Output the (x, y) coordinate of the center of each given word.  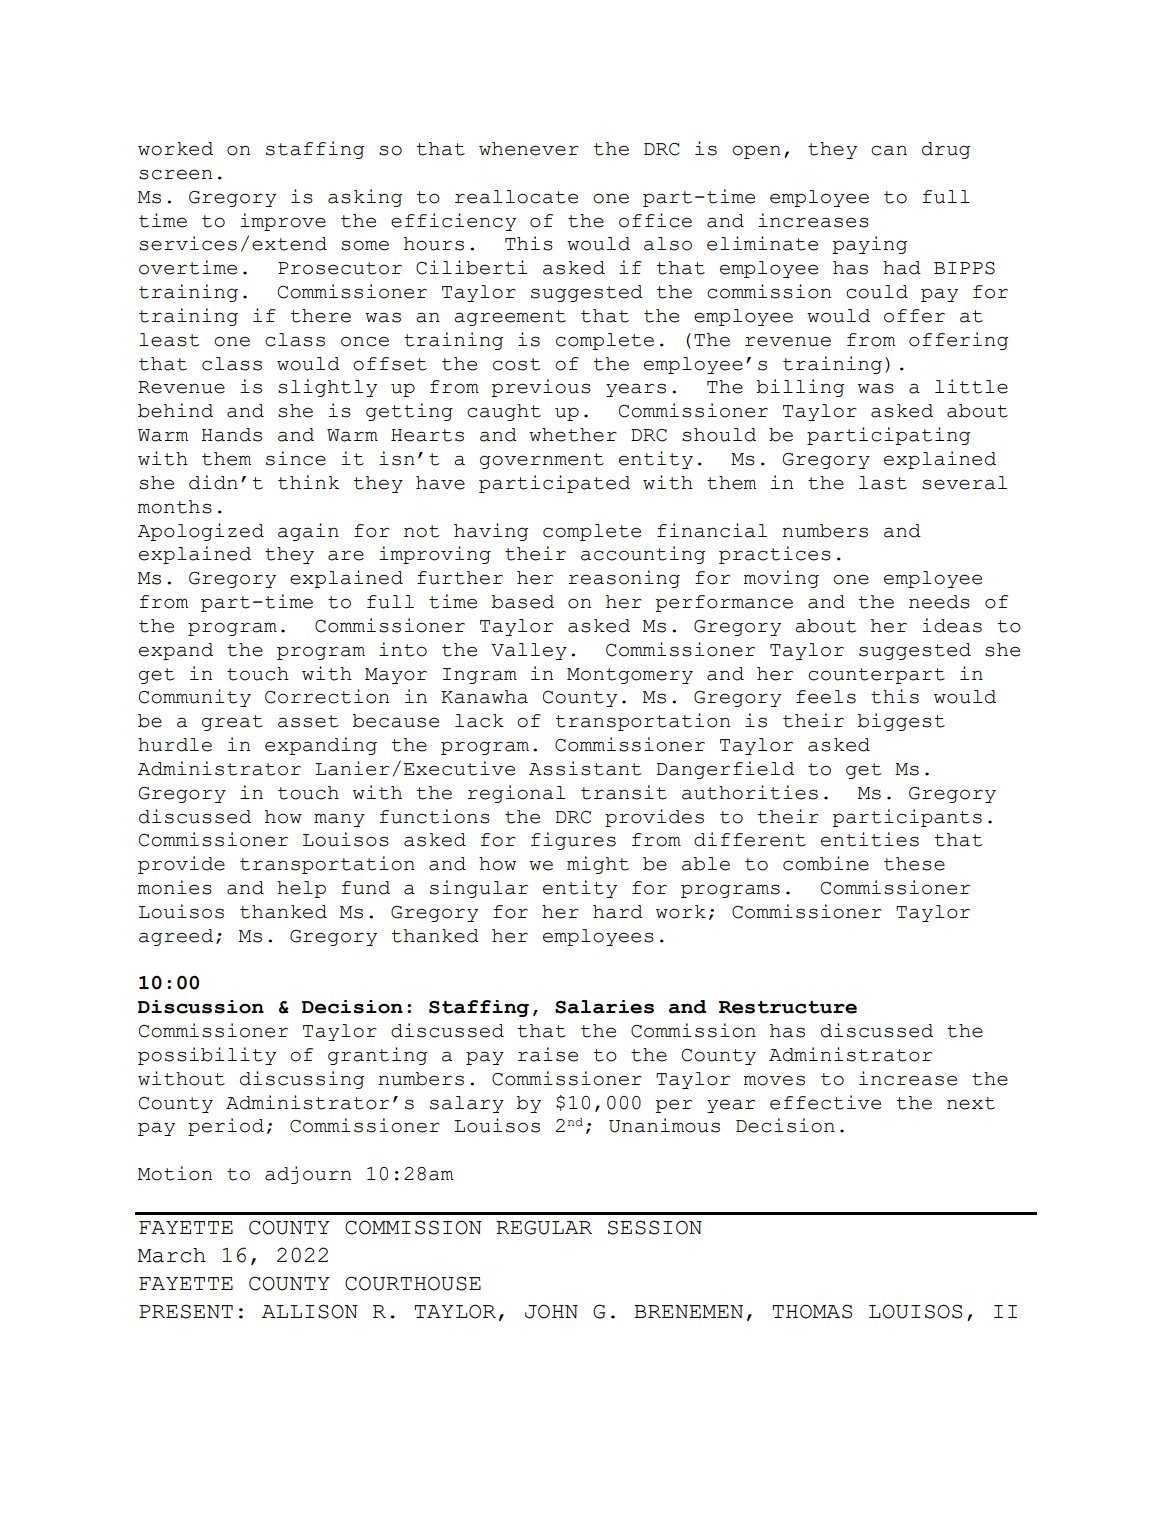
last (883, 483)
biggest (901, 722)
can (889, 150)
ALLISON (310, 1311)
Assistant (585, 768)
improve (283, 222)
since (296, 458)
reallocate (516, 197)
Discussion (201, 1007)
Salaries (604, 1007)
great (232, 723)
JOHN (551, 1311)
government (542, 461)
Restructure (788, 1007)
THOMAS (812, 1311)
